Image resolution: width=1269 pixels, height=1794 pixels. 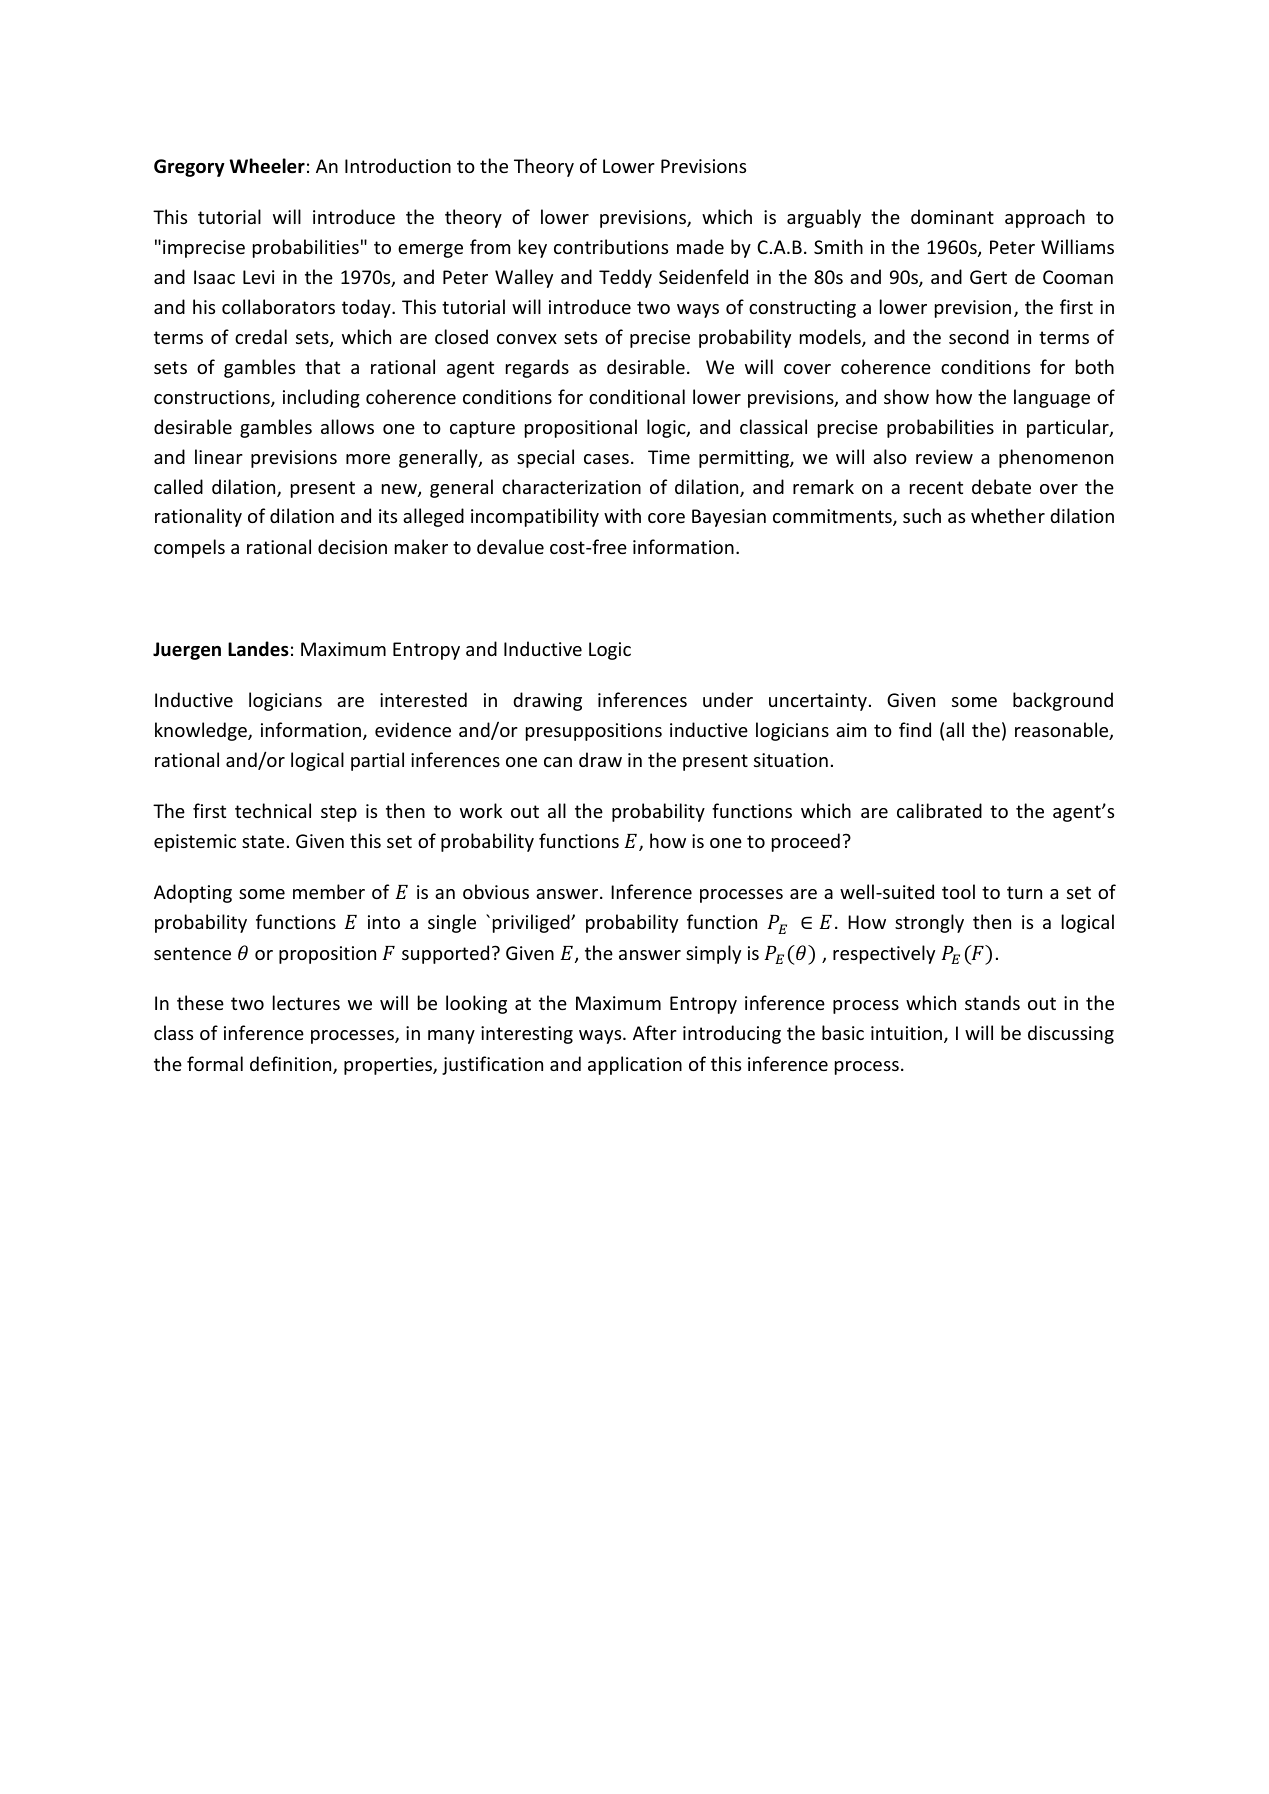 What do you see at coordinates (979, 336) in the document?
I see `second` at bounding box center [979, 336].
